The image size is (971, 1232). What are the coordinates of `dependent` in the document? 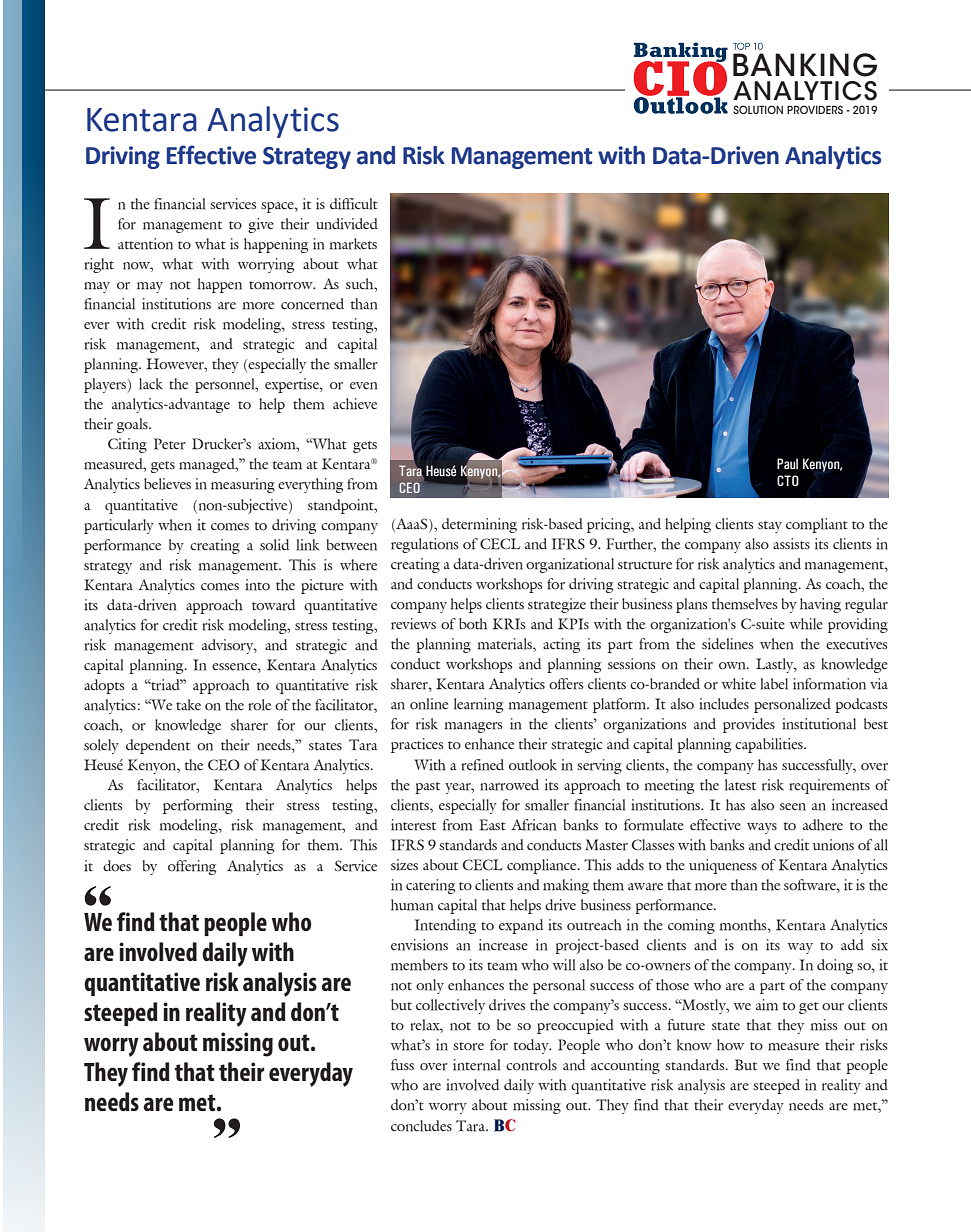 It's located at (158, 746).
